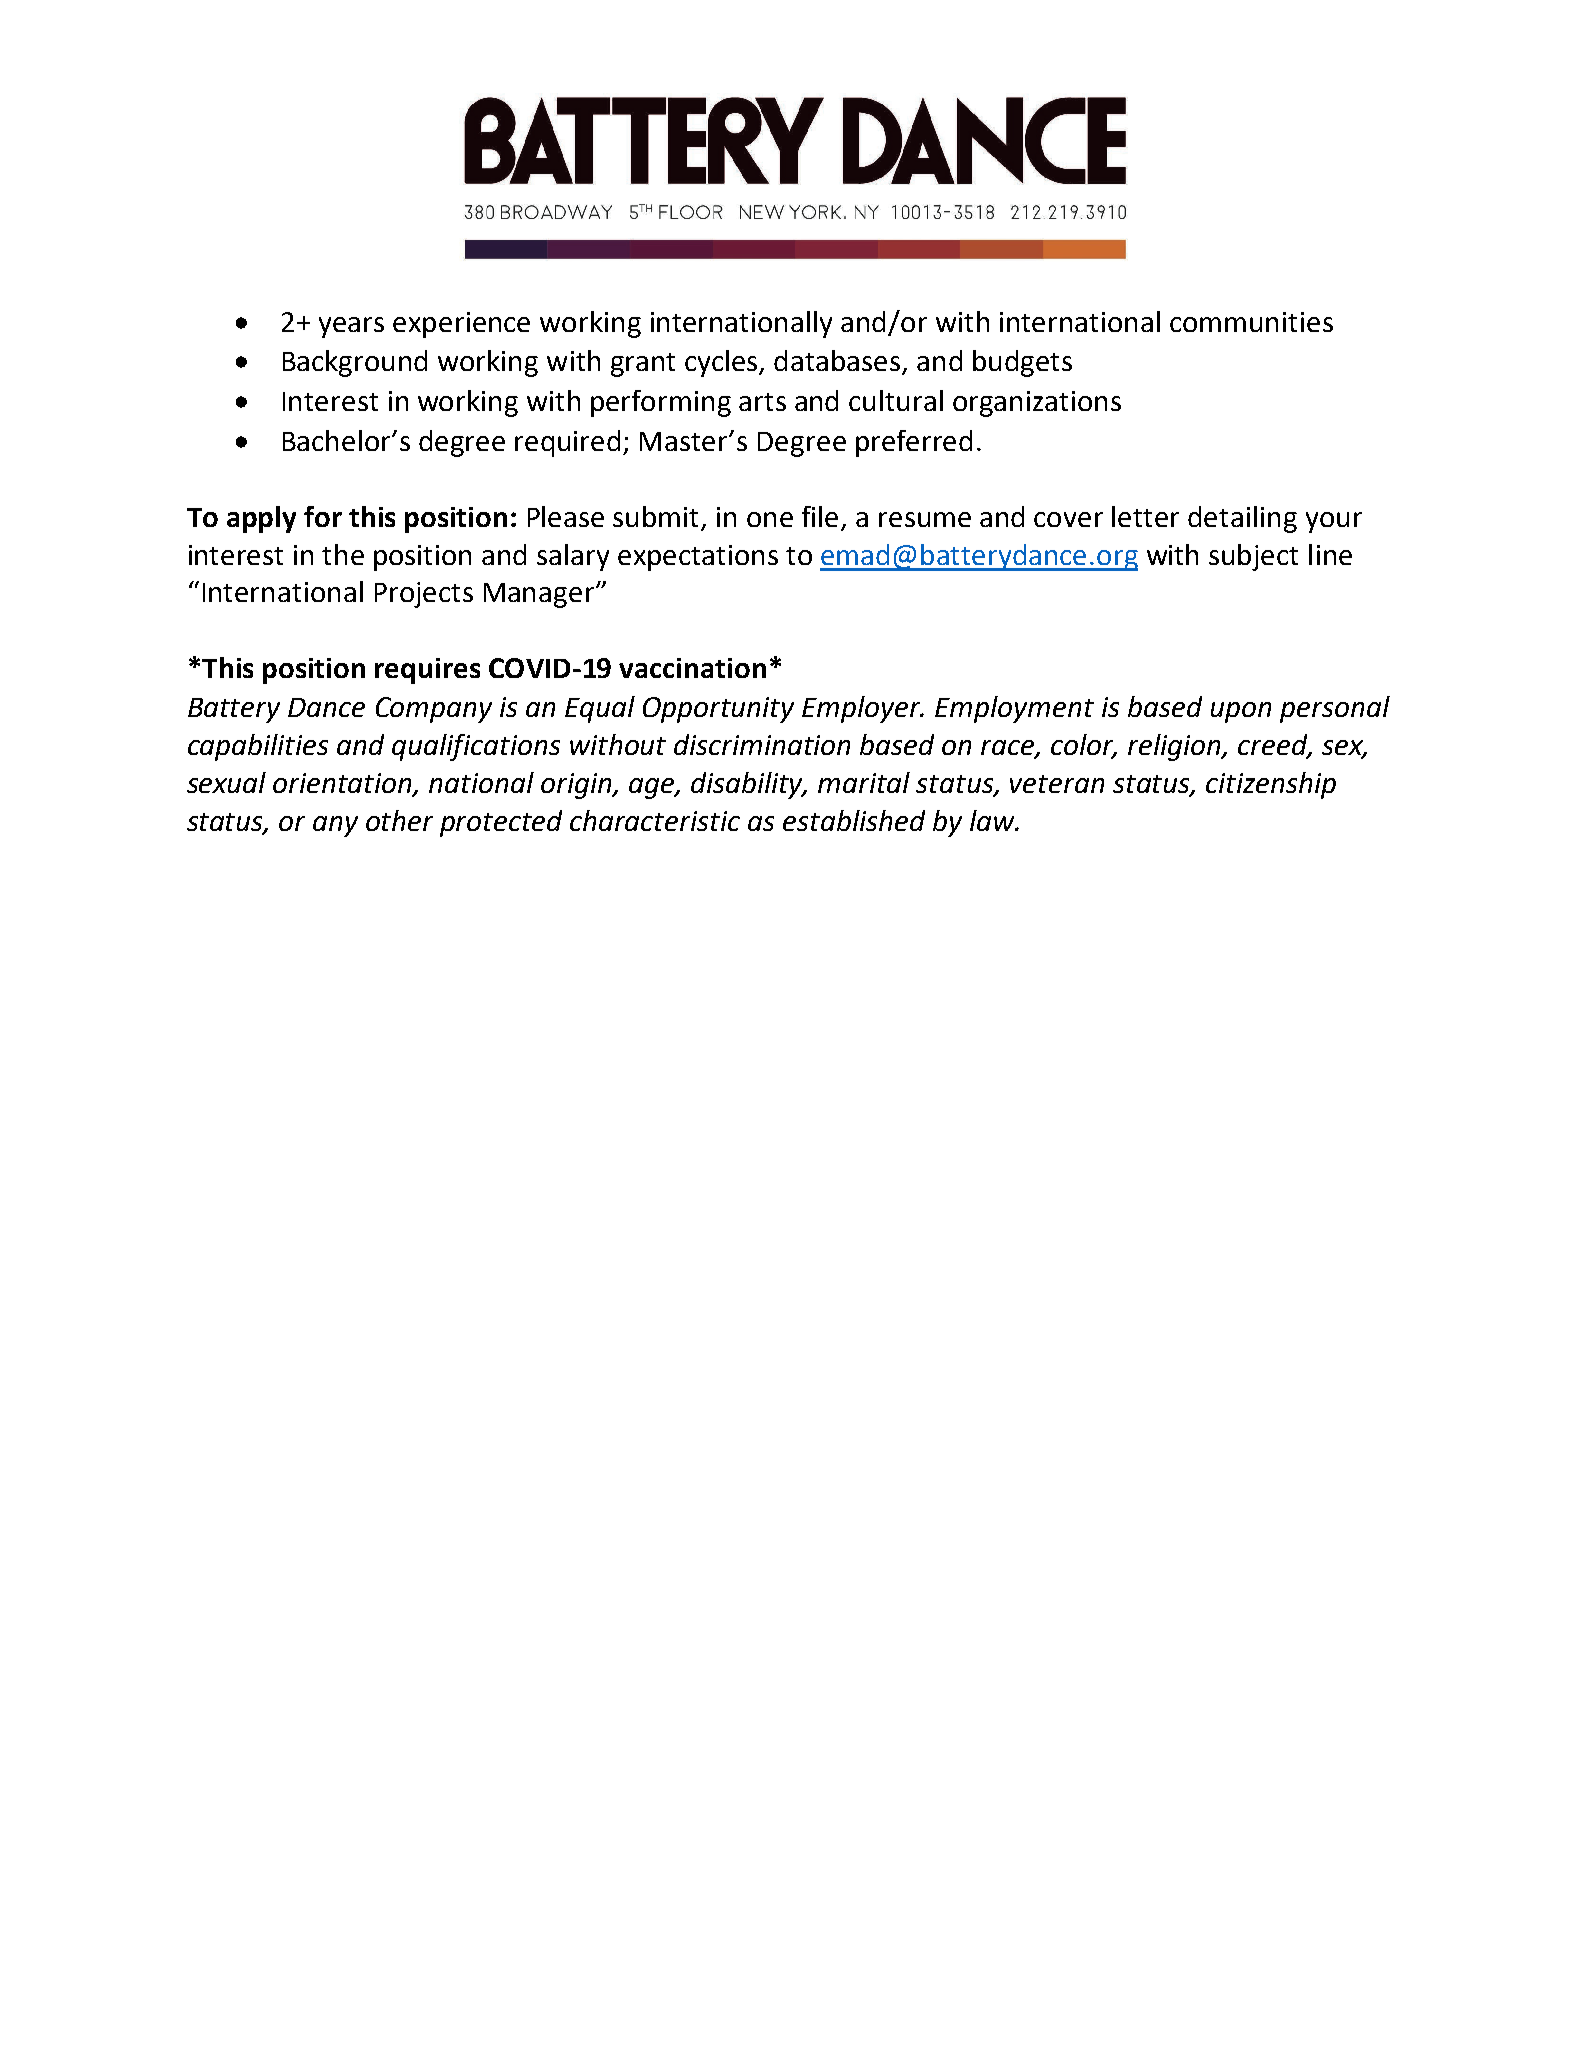  Describe the element at coordinates (351, 327) in the screenshot. I see `years` at that location.
